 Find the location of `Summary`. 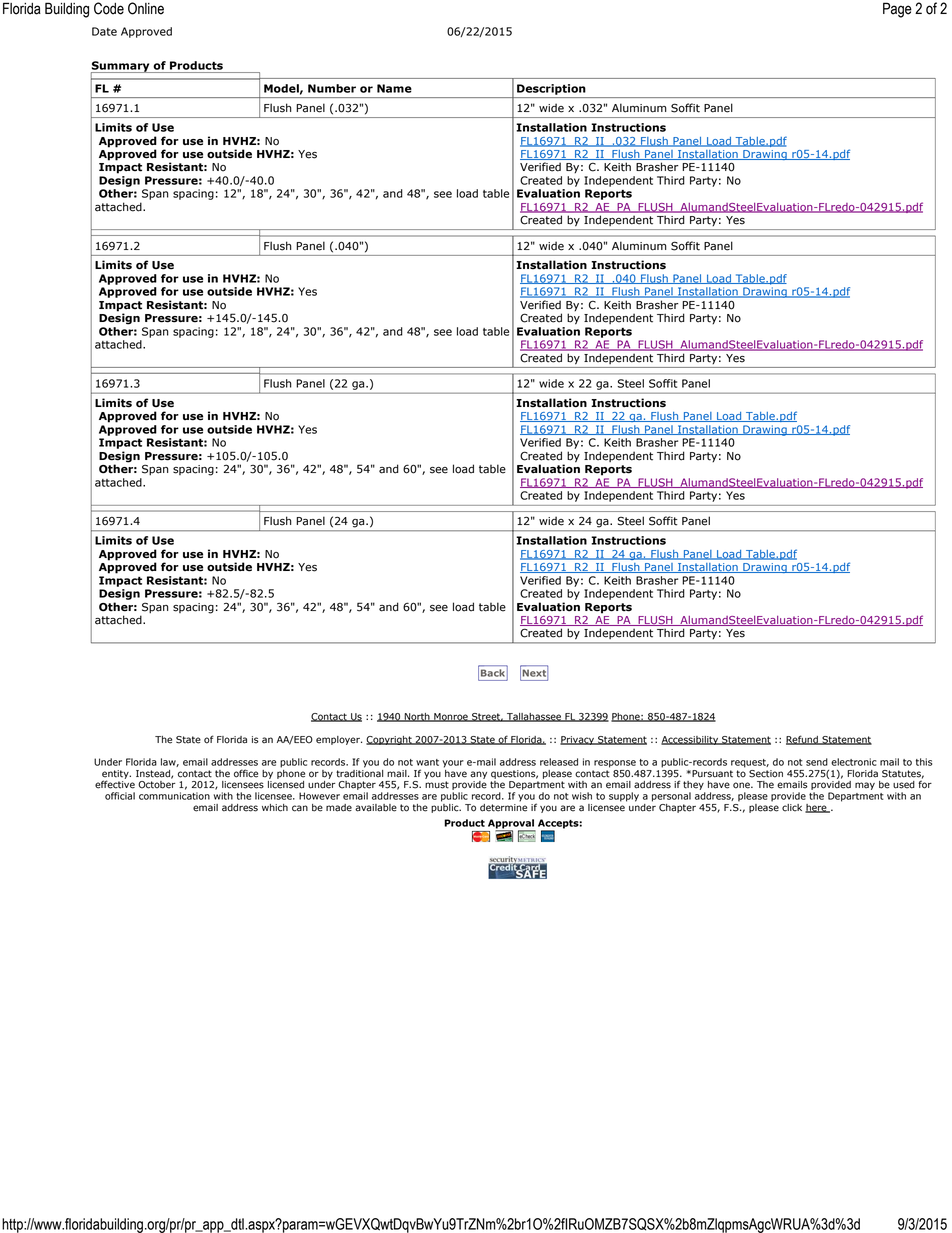

Summary is located at coordinates (121, 67).
